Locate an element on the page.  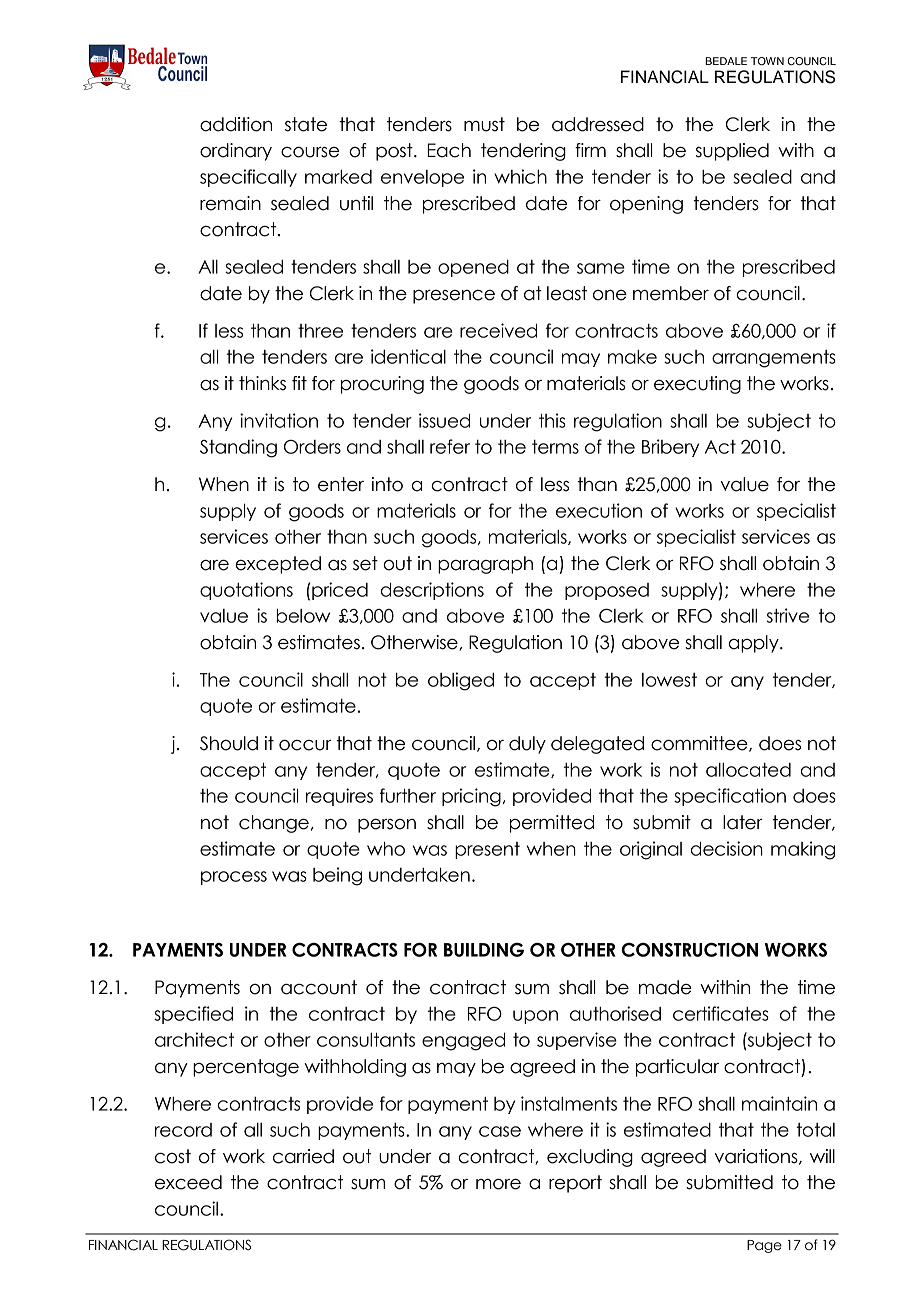
apply is located at coordinates (755, 644).
